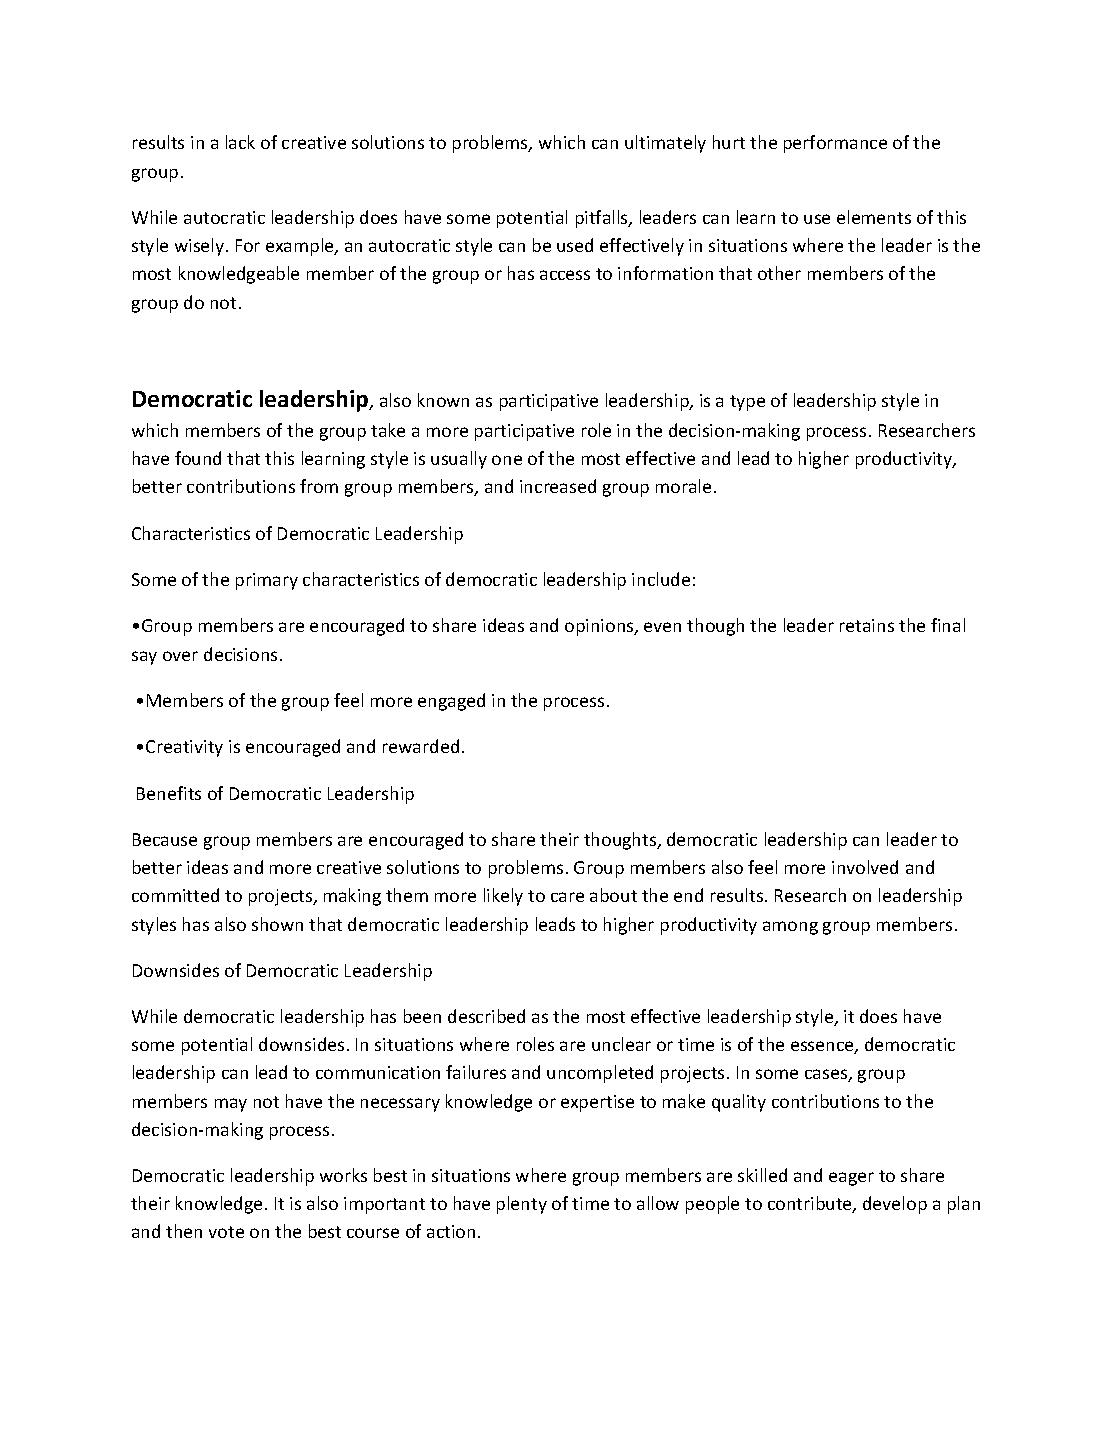 This screenshot has height=1443, width=1115. What do you see at coordinates (603, 219) in the screenshot?
I see `pitfalls` at bounding box center [603, 219].
